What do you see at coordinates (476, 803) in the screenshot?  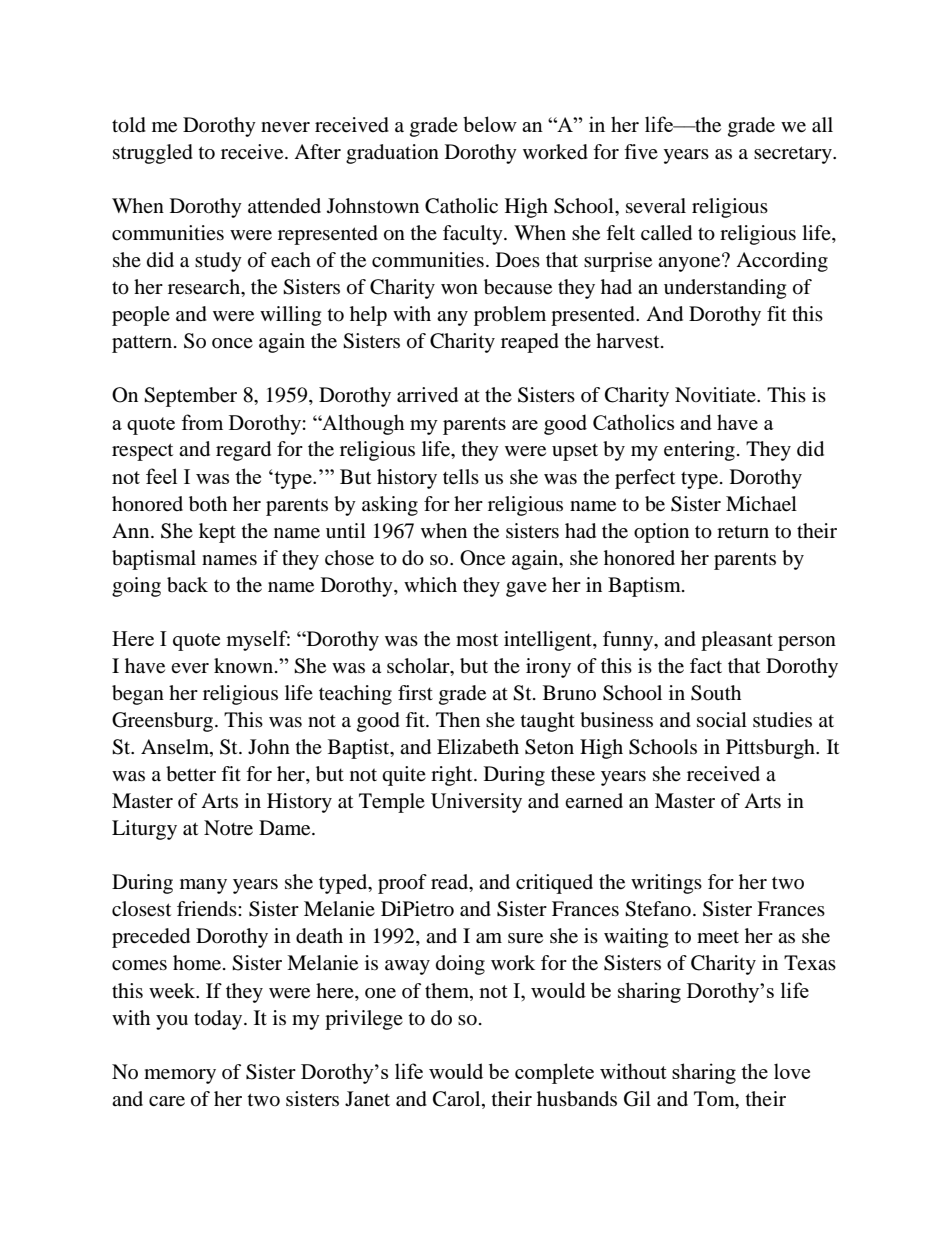 I see `University` at bounding box center [476, 803].
